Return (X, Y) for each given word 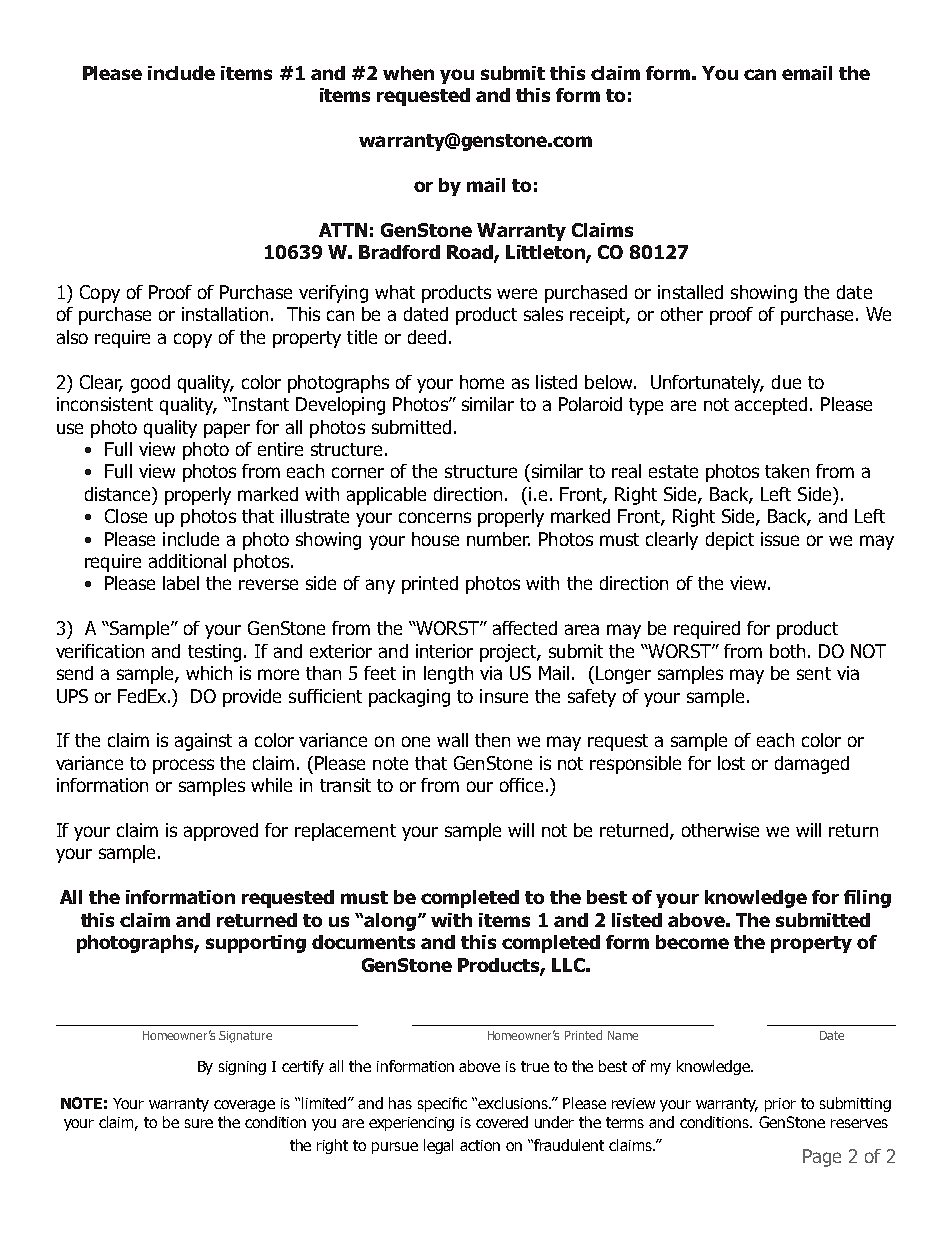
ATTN (343, 230)
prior (780, 1105)
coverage (244, 1106)
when (408, 73)
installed (690, 292)
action (480, 1145)
